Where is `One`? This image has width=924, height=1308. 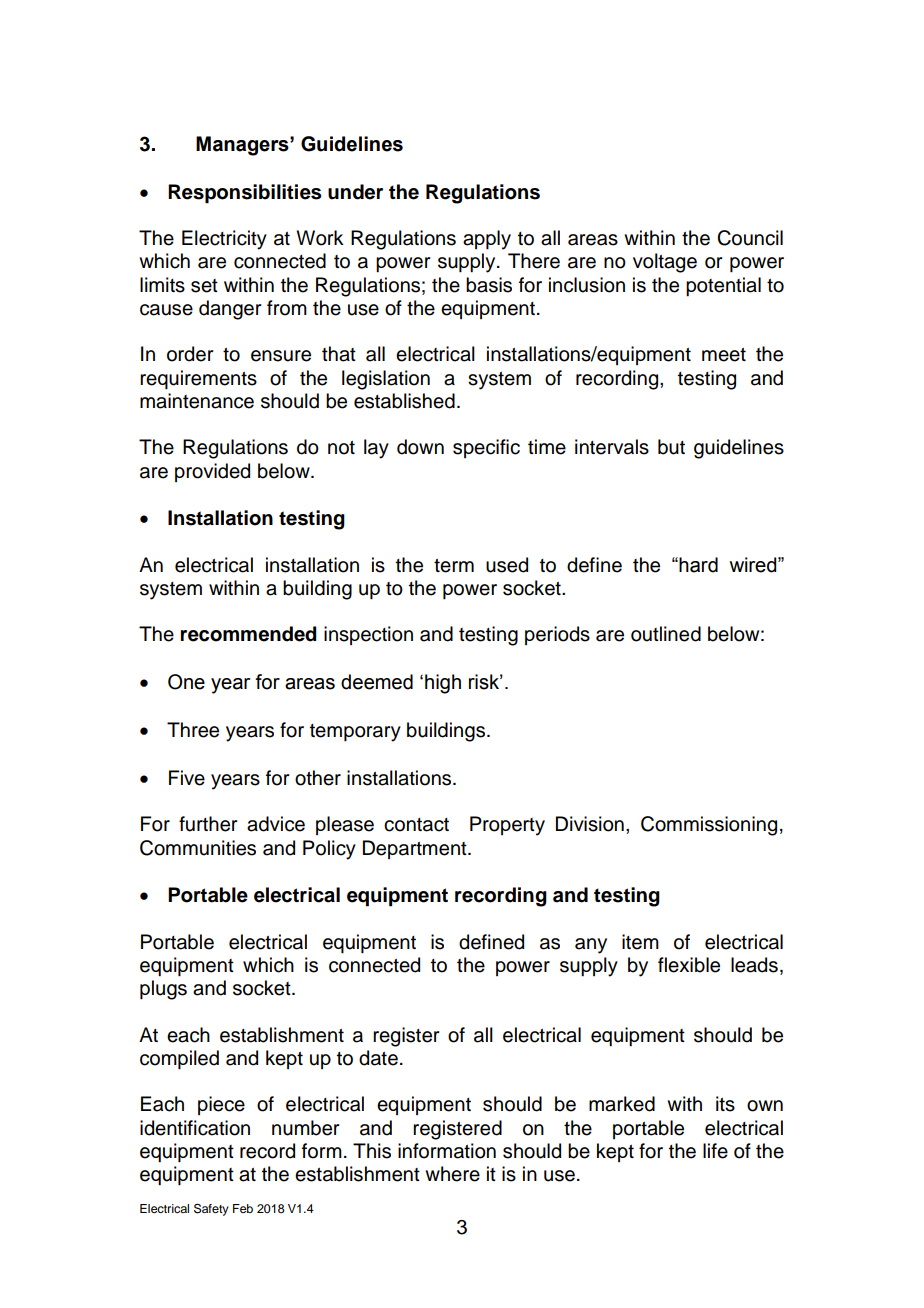
One is located at coordinates (186, 682).
